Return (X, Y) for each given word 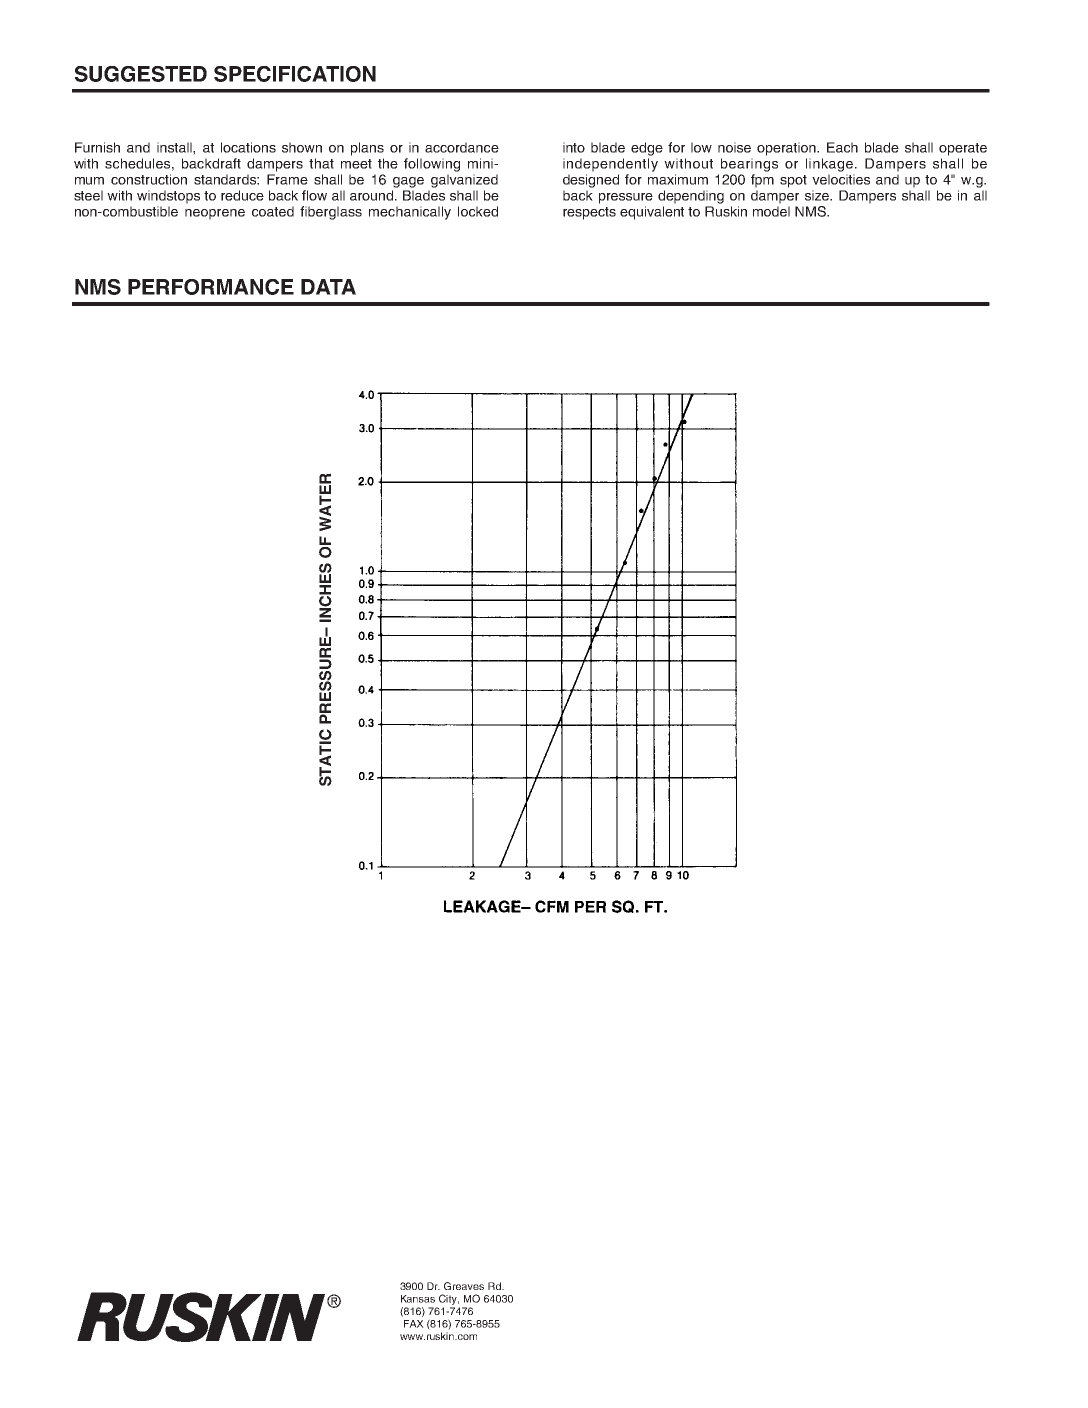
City (449, 1299)
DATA (328, 287)
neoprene (215, 214)
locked (478, 211)
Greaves (464, 1286)
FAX (414, 1324)
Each (842, 147)
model (771, 211)
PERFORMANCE (211, 287)
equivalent (652, 213)
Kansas (418, 1299)
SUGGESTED (141, 74)
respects (589, 213)
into (574, 147)
